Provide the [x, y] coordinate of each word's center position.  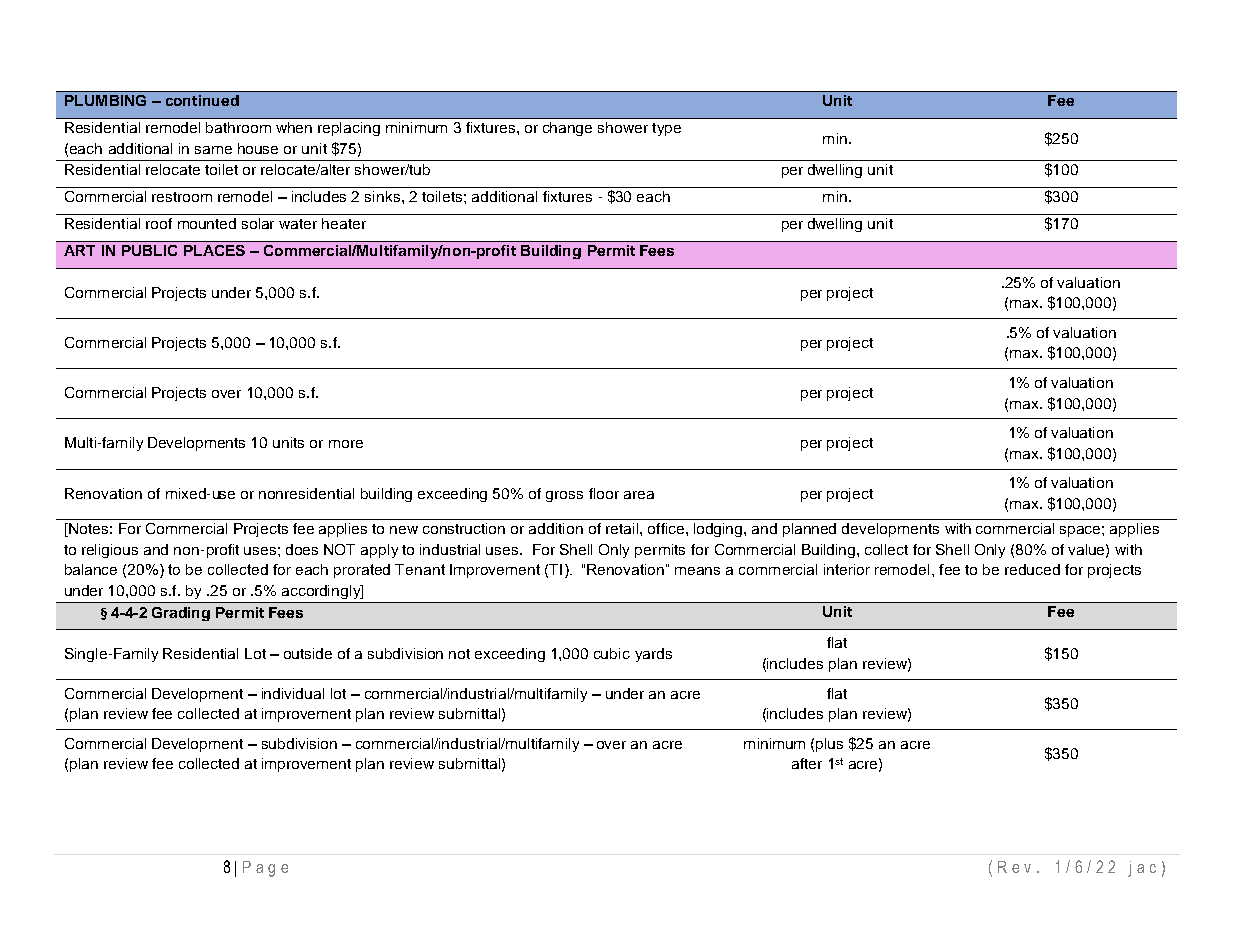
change [567, 129]
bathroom [238, 127]
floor [604, 493]
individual [293, 693]
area [639, 495]
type [666, 129]
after [807, 763]
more [346, 444]
